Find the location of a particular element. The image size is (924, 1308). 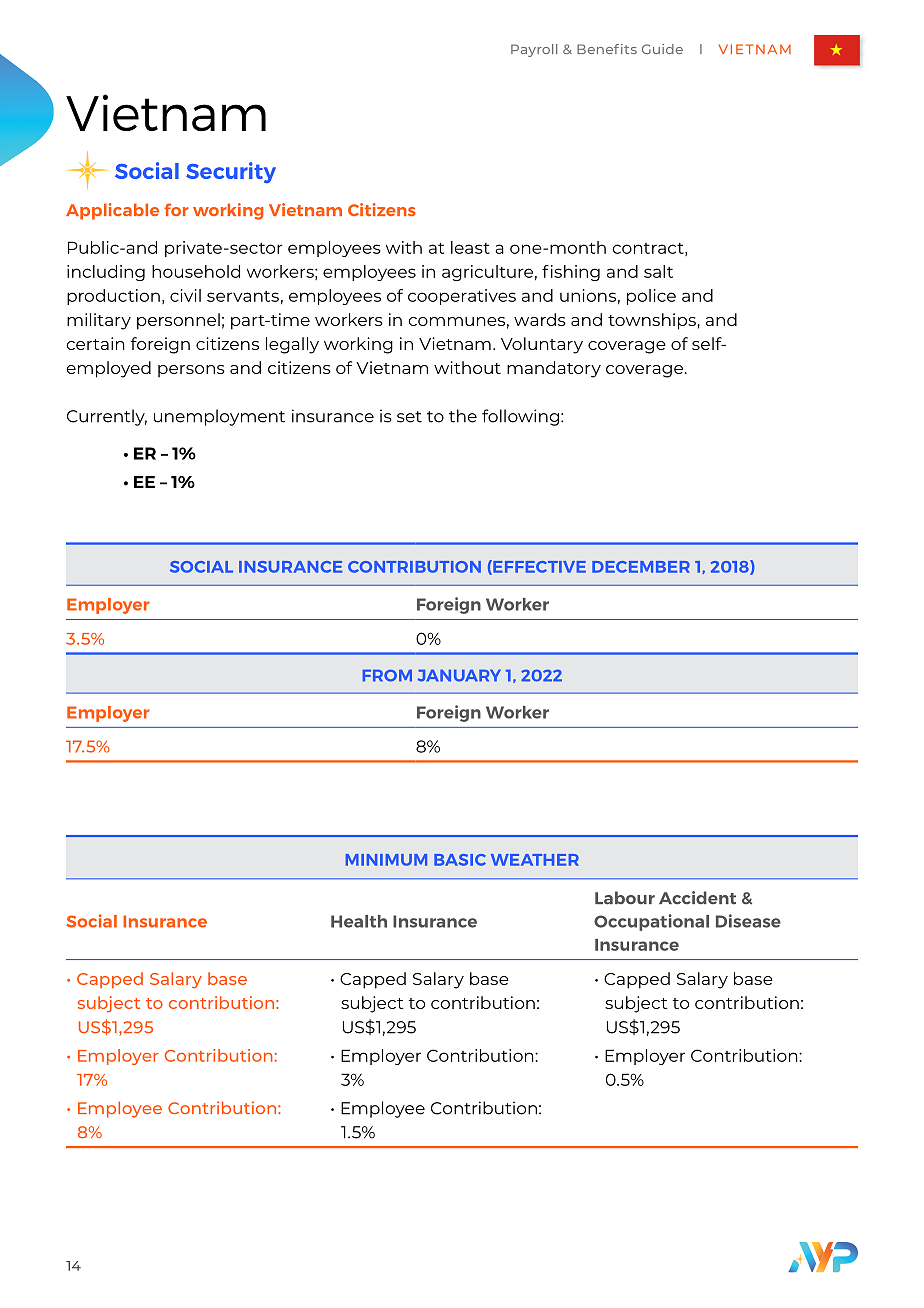

unemployment is located at coordinates (219, 417).
